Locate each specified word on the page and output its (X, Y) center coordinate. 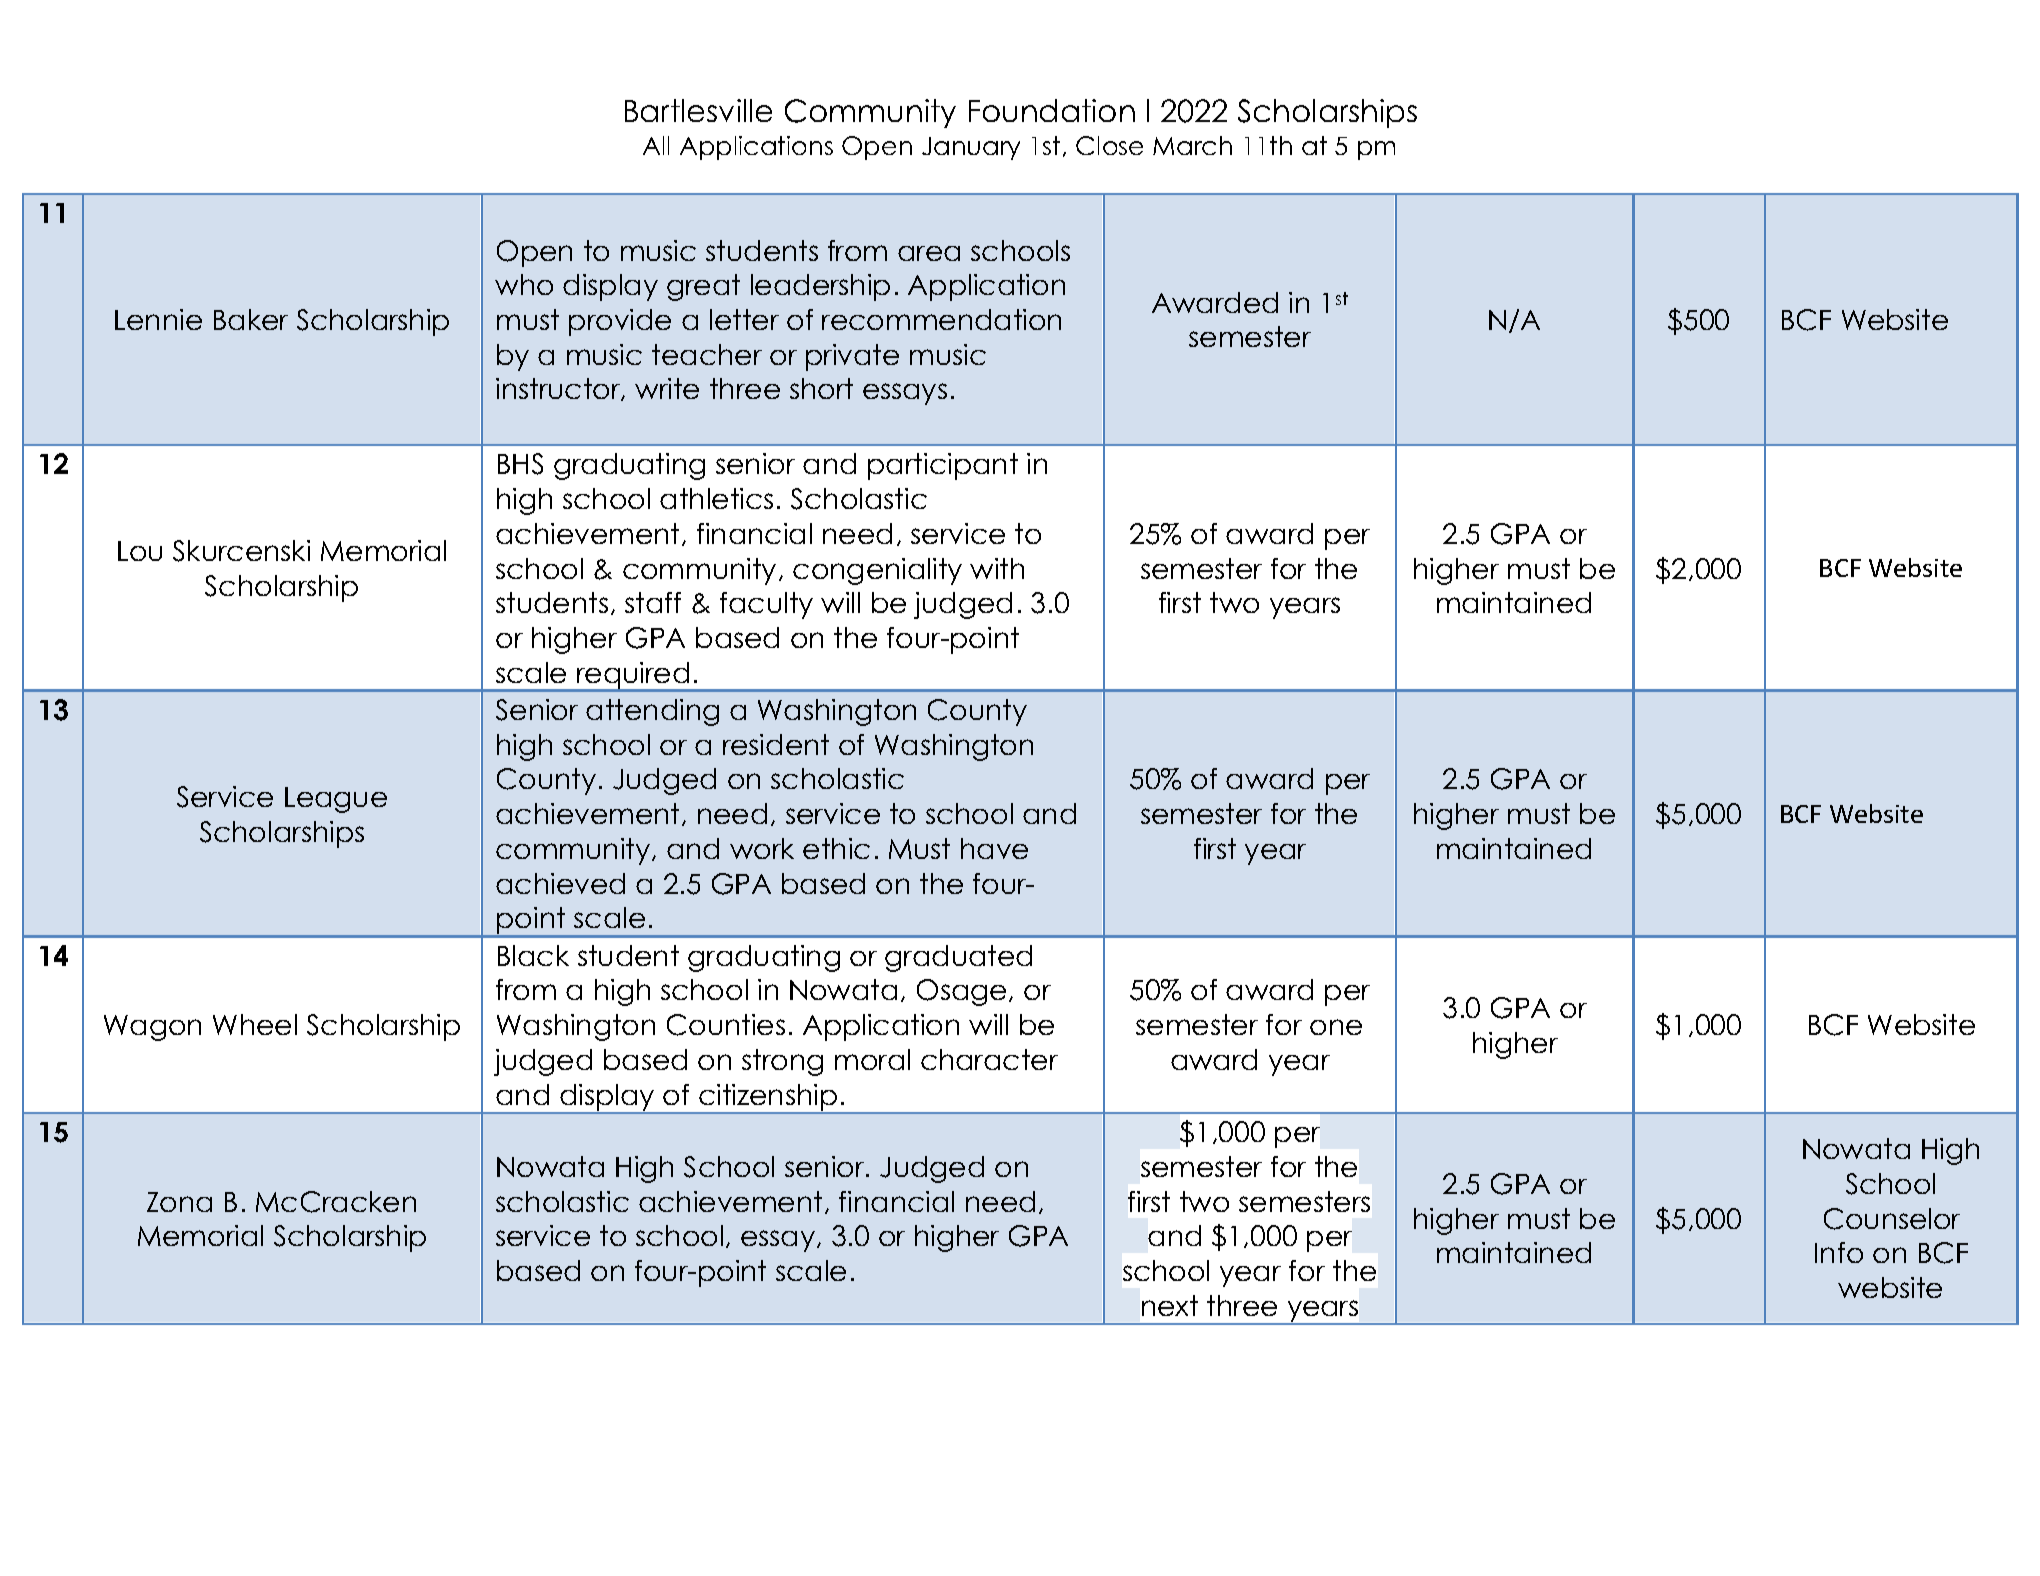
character (989, 1059)
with (997, 568)
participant (943, 466)
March (1192, 145)
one (1336, 1027)
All (656, 145)
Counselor (1892, 1219)
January (971, 148)
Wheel (255, 1024)
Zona (179, 1202)
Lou (140, 551)
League (336, 800)
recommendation (941, 319)
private (852, 357)
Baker (251, 319)
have (994, 848)
